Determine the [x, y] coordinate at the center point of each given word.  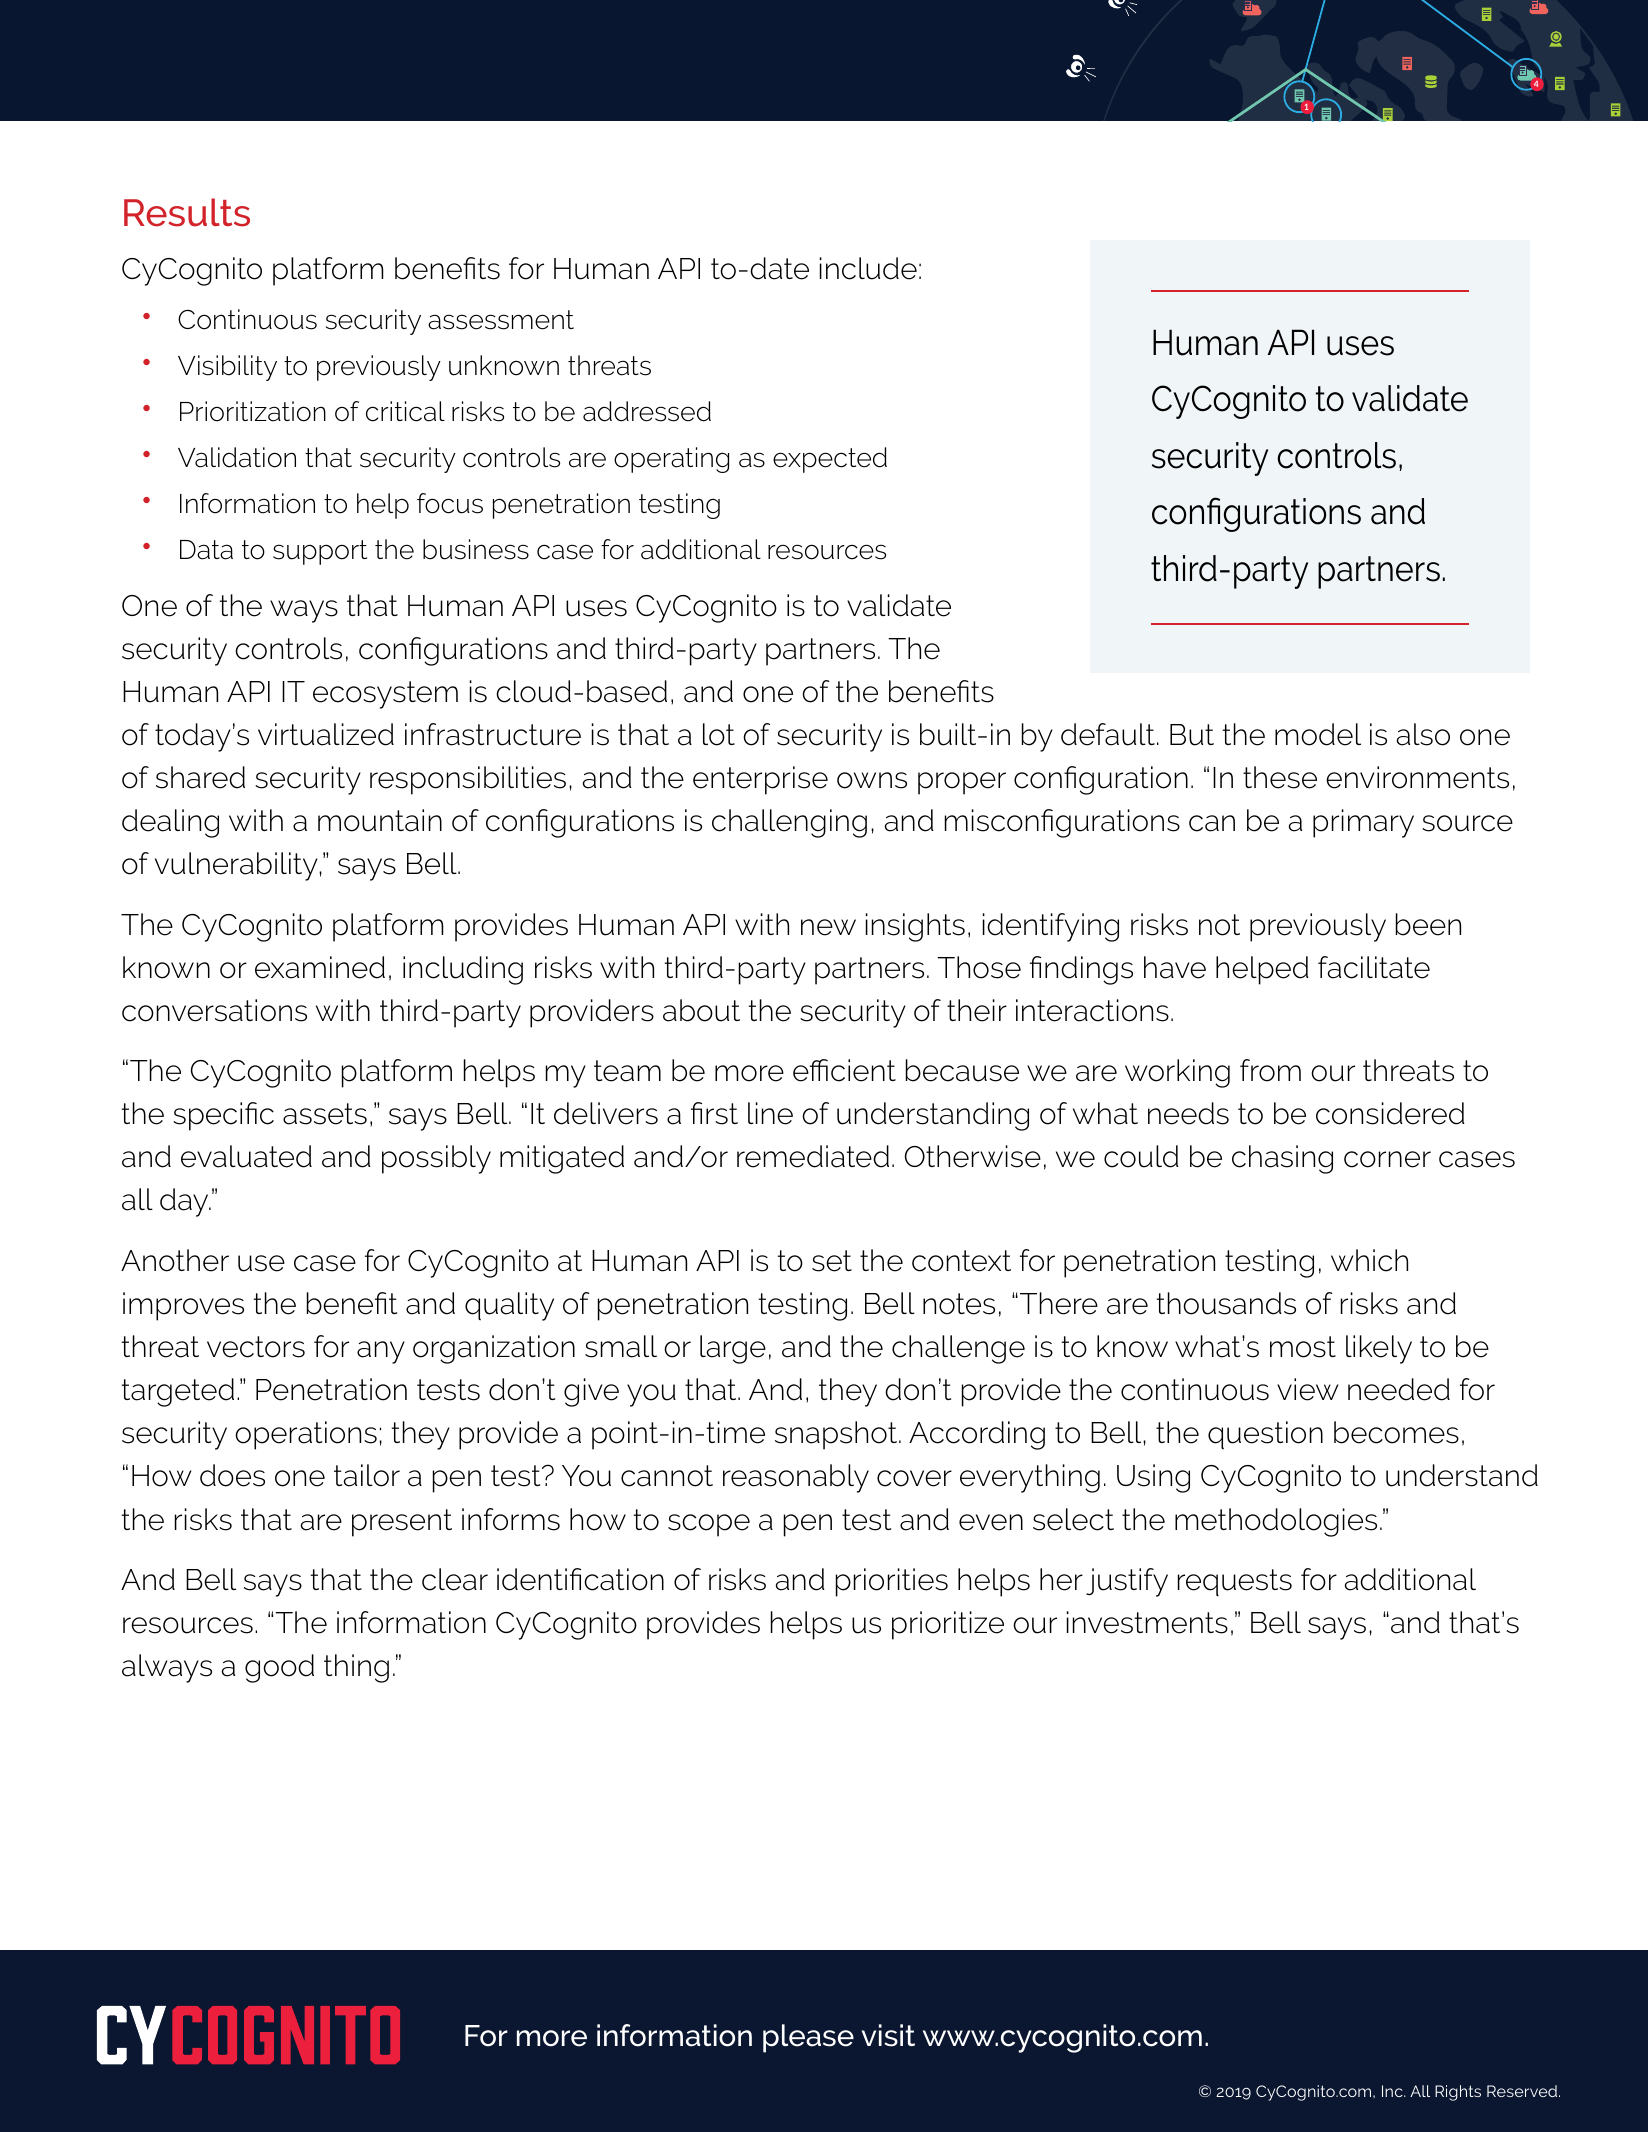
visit [888, 2035]
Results [187, 212]
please [808, 2038]
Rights [1458, 2093]
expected [830, 460]
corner [1387, 1159]
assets [325, 1114]
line [770, 1113]
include [868, 268]
